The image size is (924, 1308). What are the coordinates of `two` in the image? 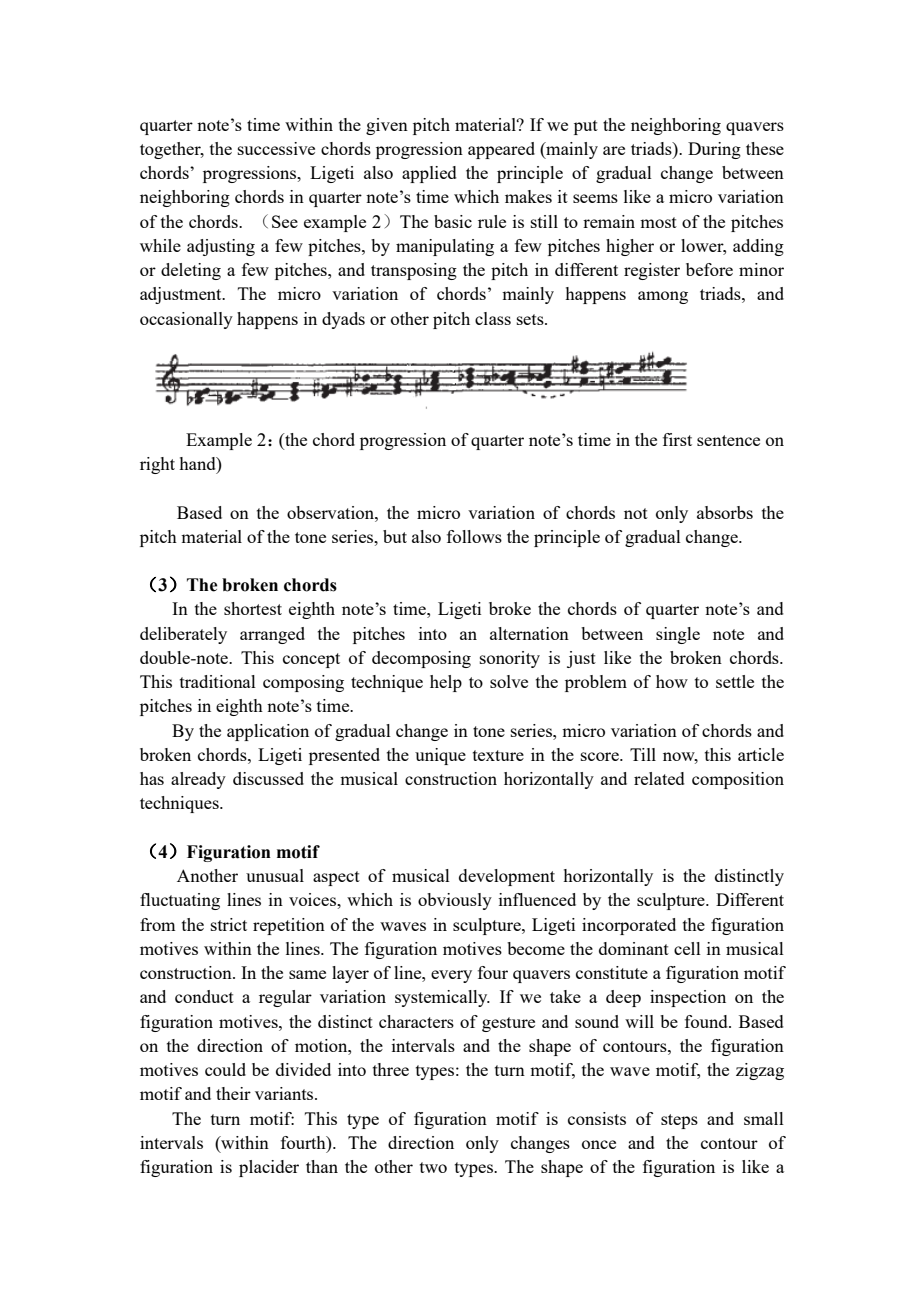 It's located at (433, 1167).
